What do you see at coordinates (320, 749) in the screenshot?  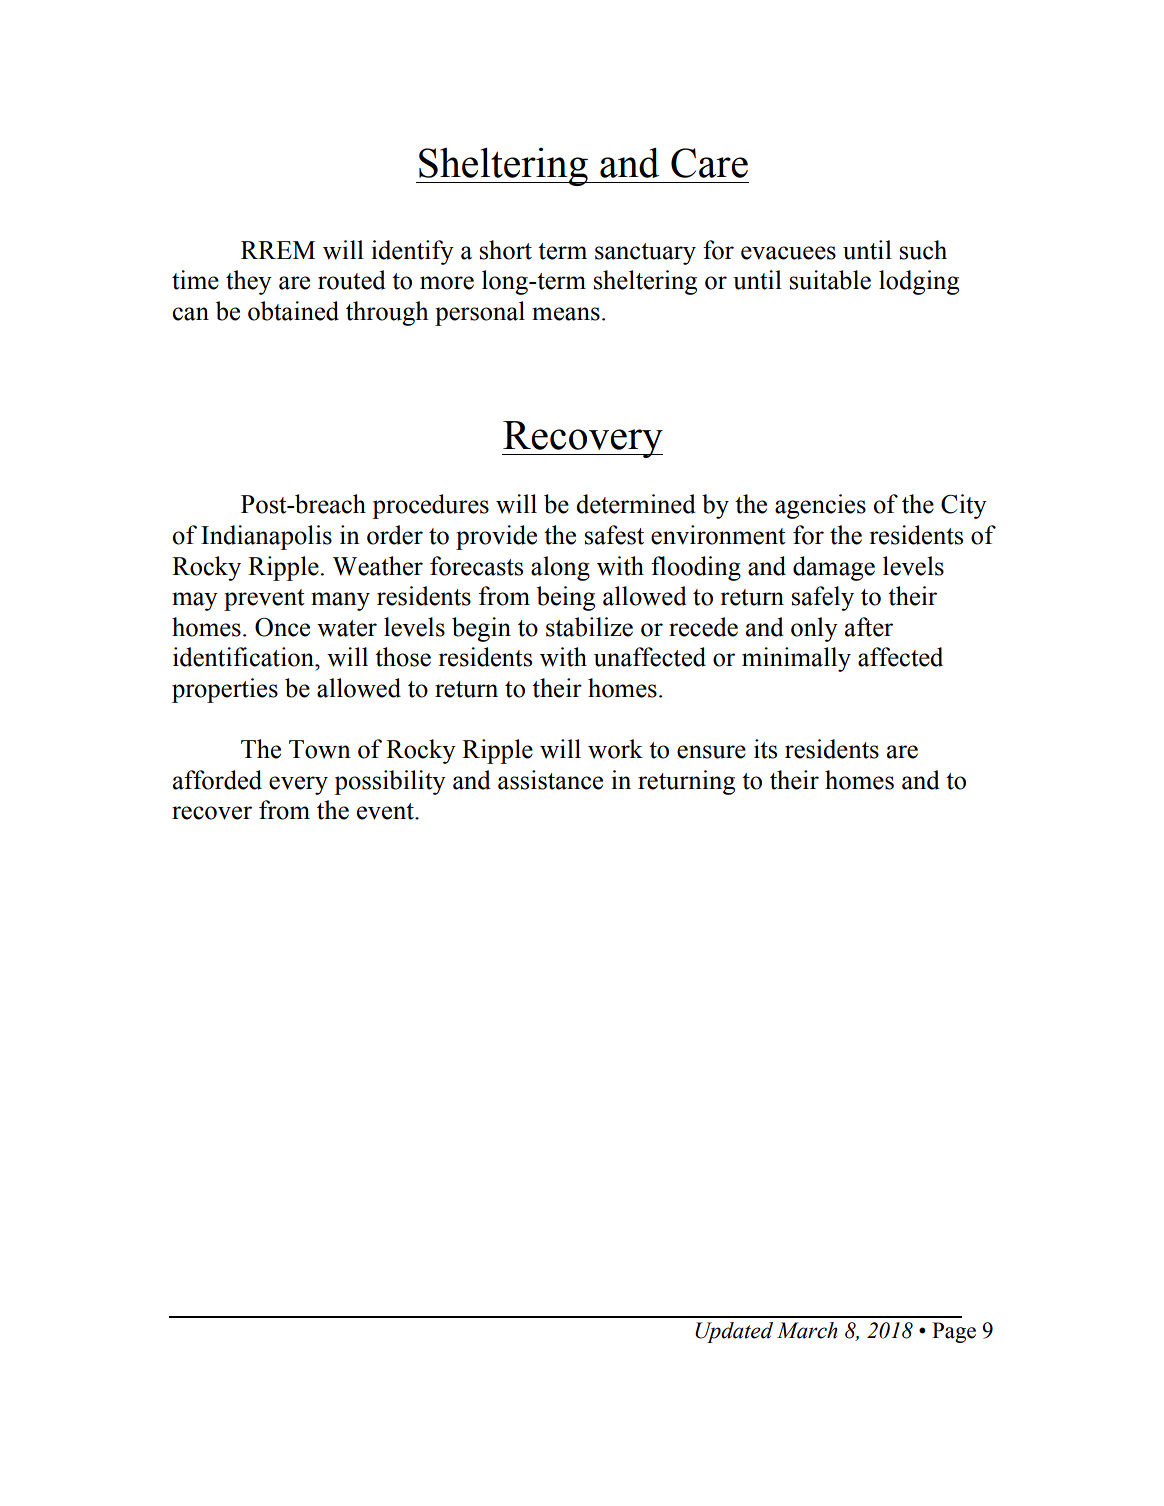 I see `Town` at bounding box center [320, 749].
